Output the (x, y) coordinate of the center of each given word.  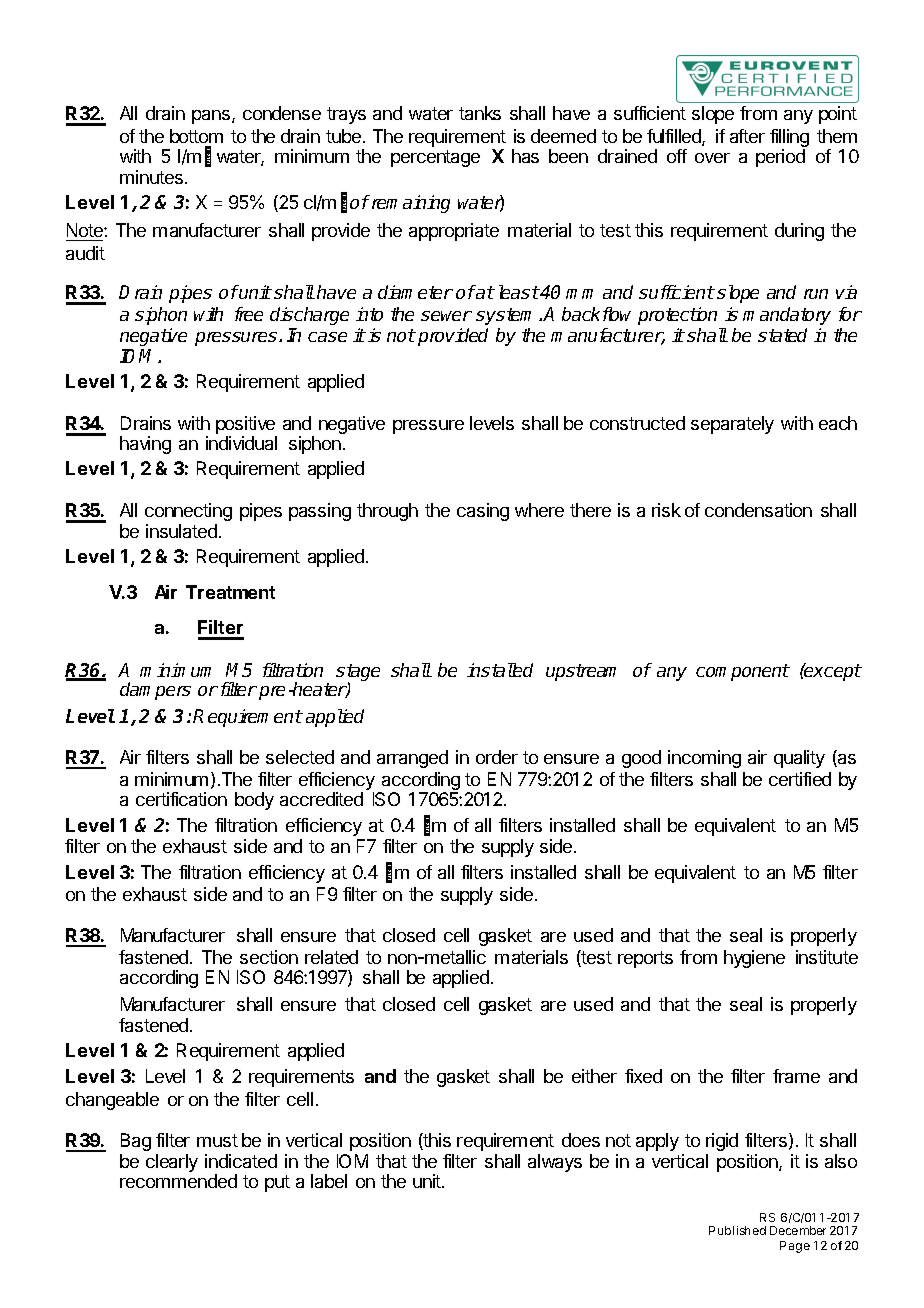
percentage (435, 158)
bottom (196, 136)
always (555, 1163)
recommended (178, 1181)
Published (737, 1230)
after (747, 136)
